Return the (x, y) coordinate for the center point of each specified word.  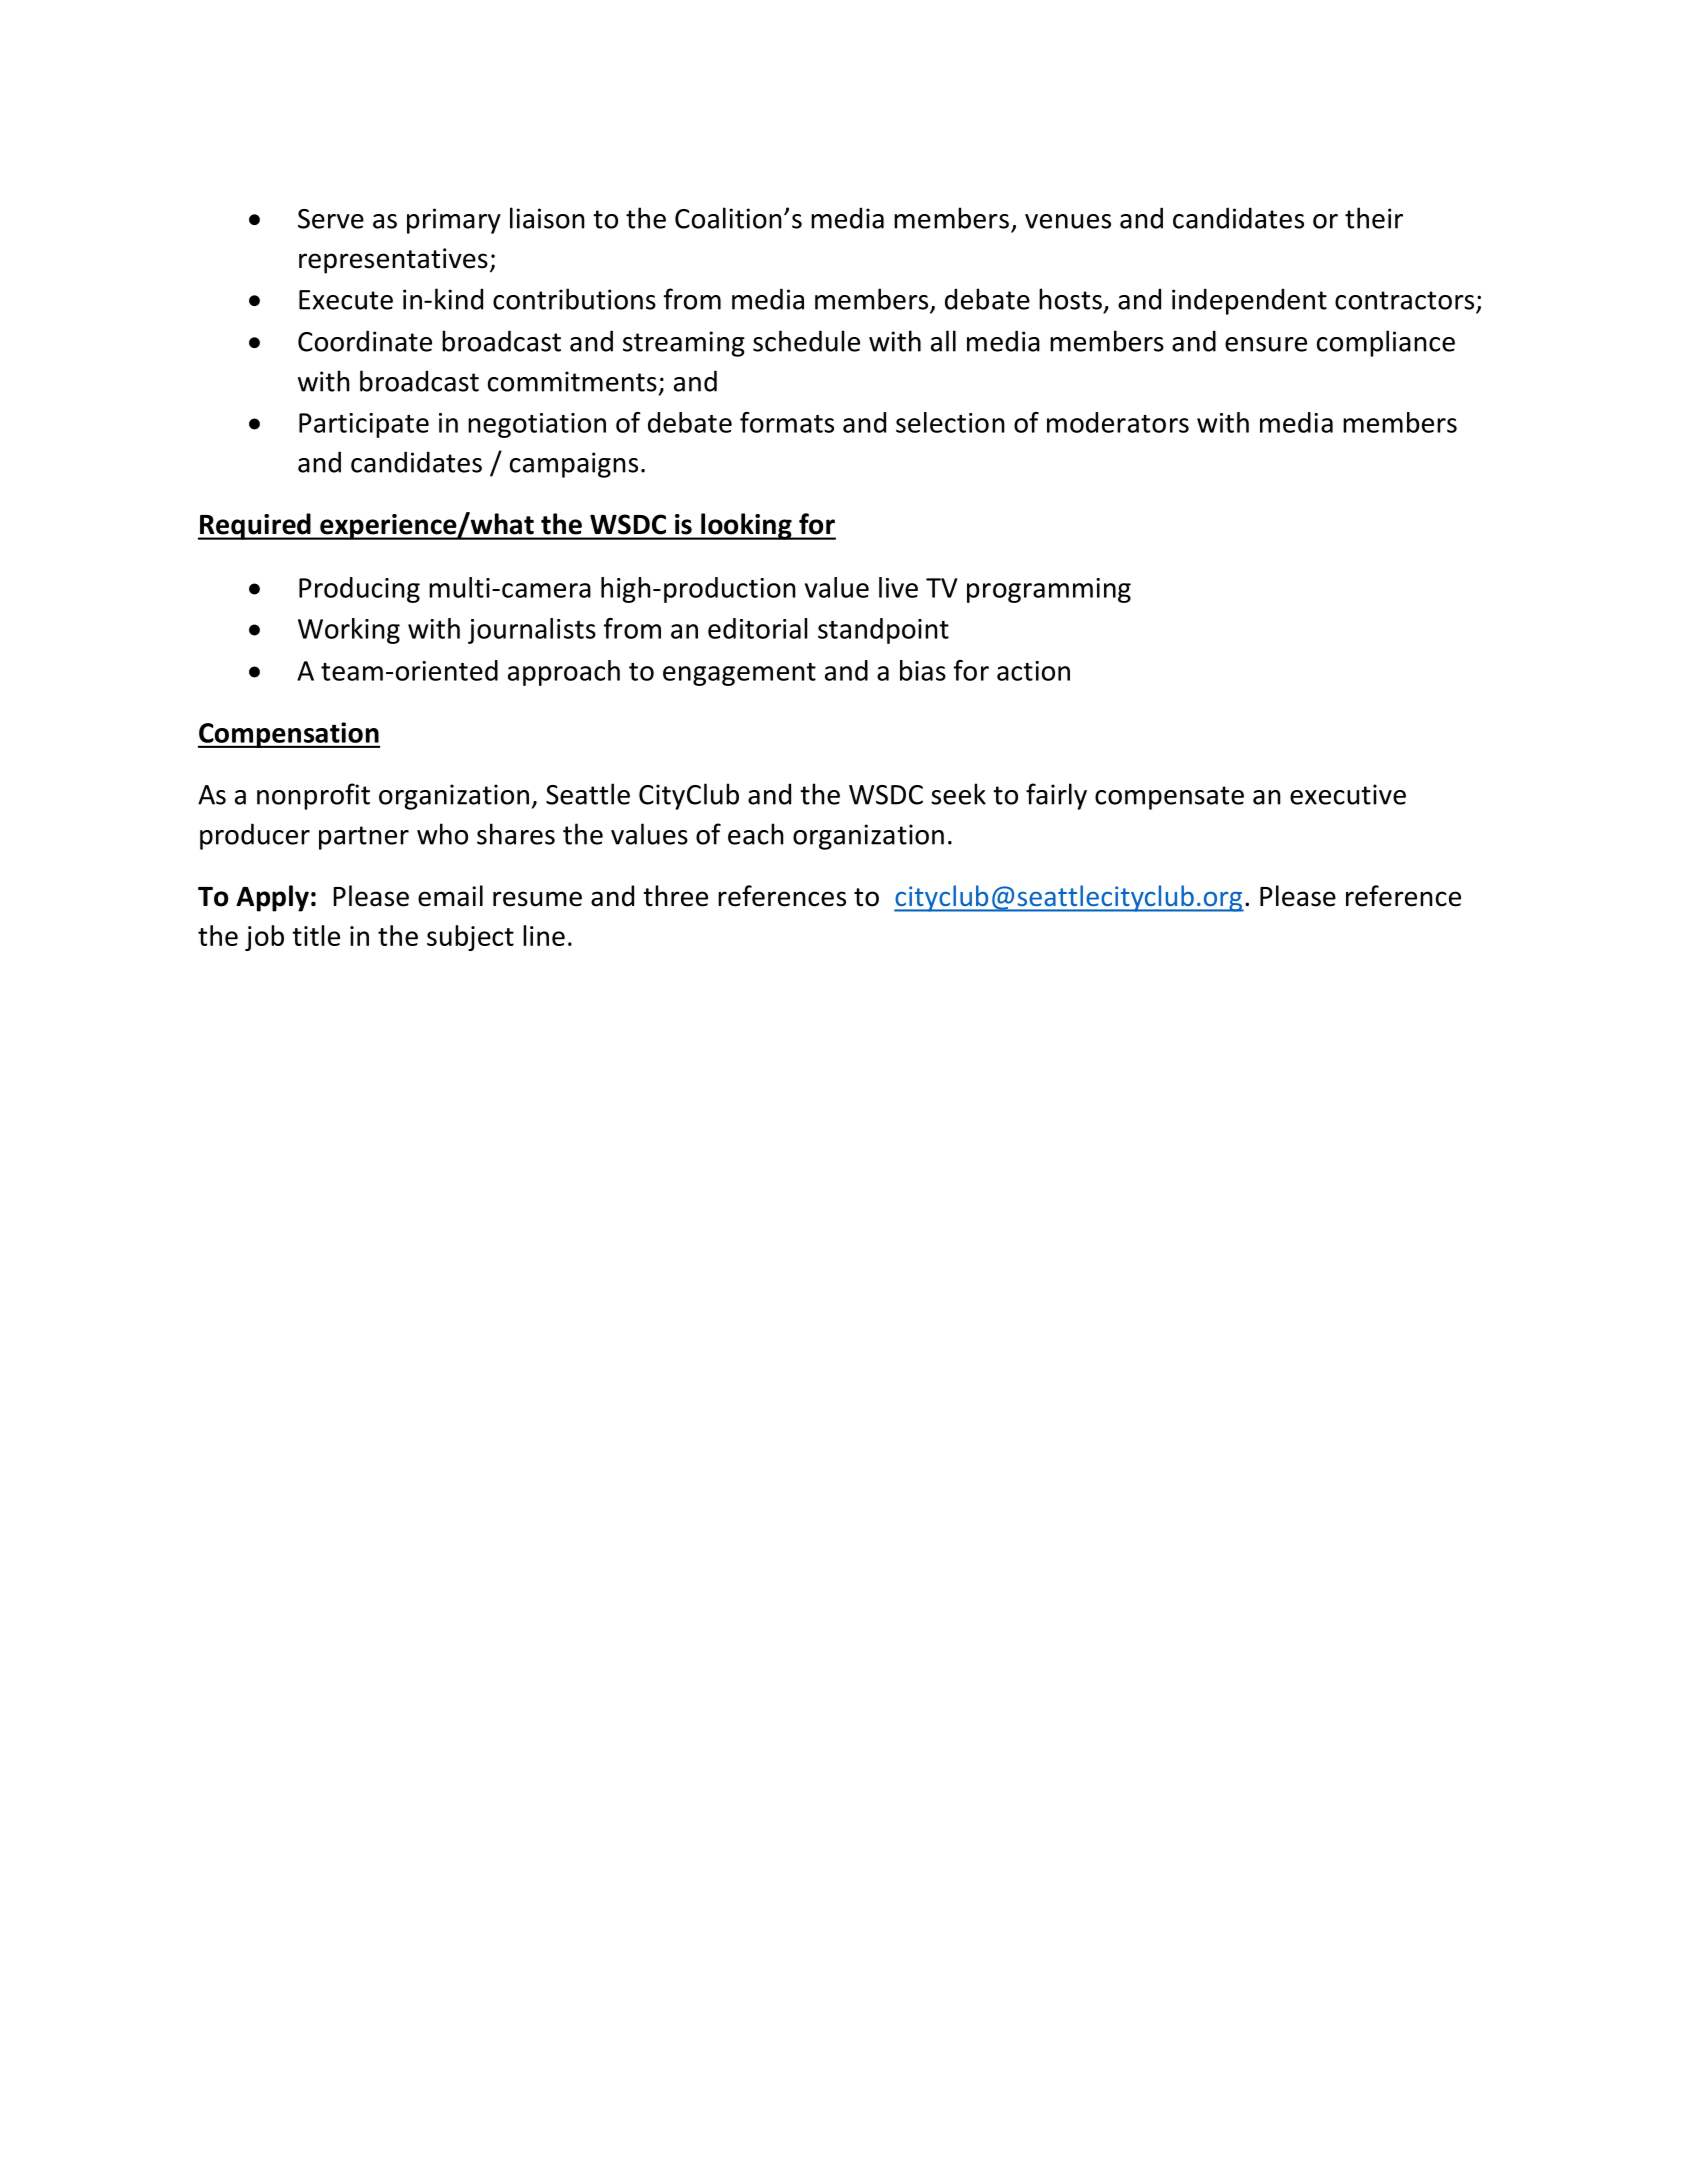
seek (958, 794)
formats (787, 422)
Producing (359, 590)
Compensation (289, 735)
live (898, 587)
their (1374, 218)
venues (1068, 221)
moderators (1118, 422)
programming (1049, 590)
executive (1348, 794)
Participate (364, 425)
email (450, 896)
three (675, 896)
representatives (393, 261)
